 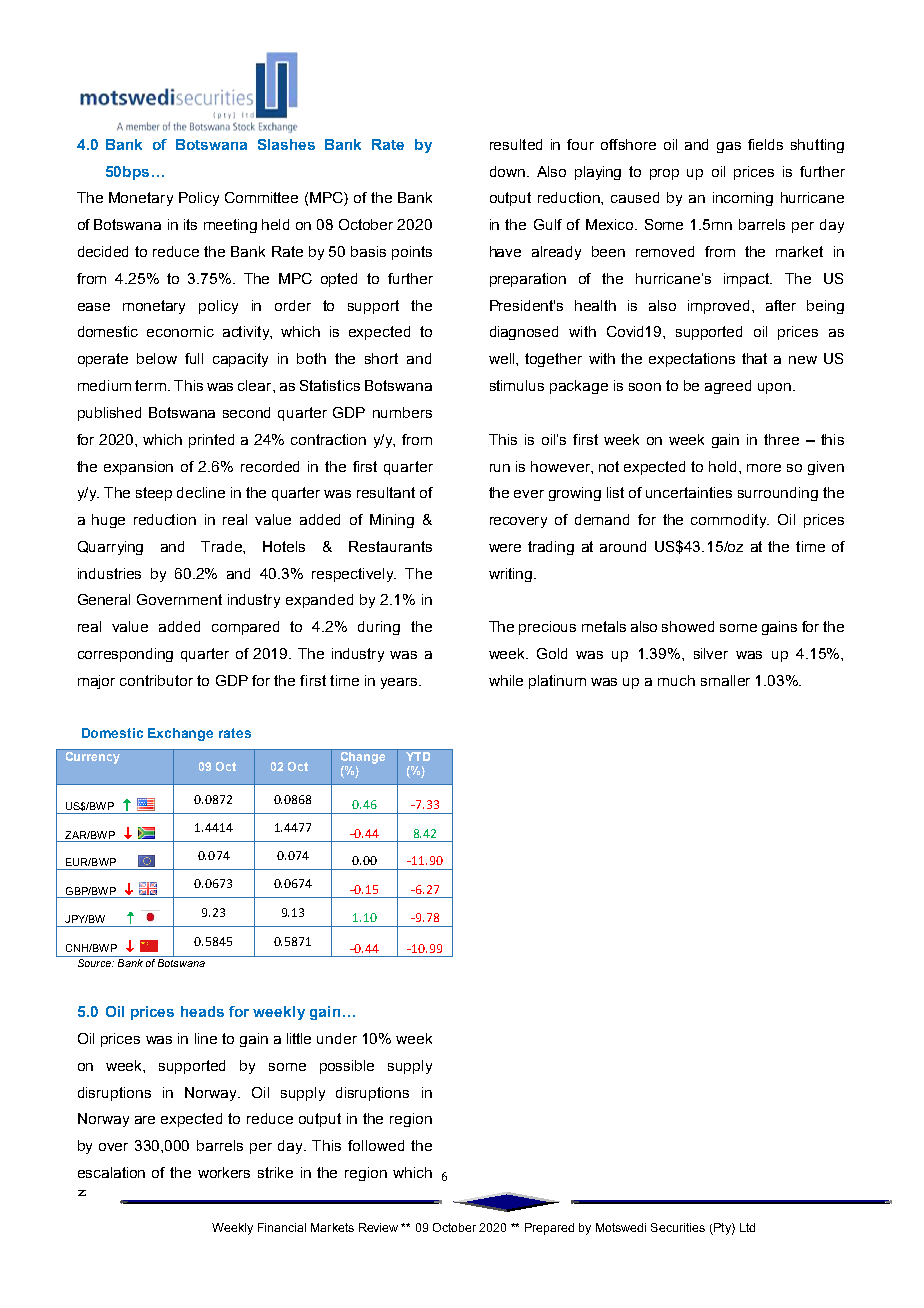 I want to click on down, so click(x=507, y=171).
